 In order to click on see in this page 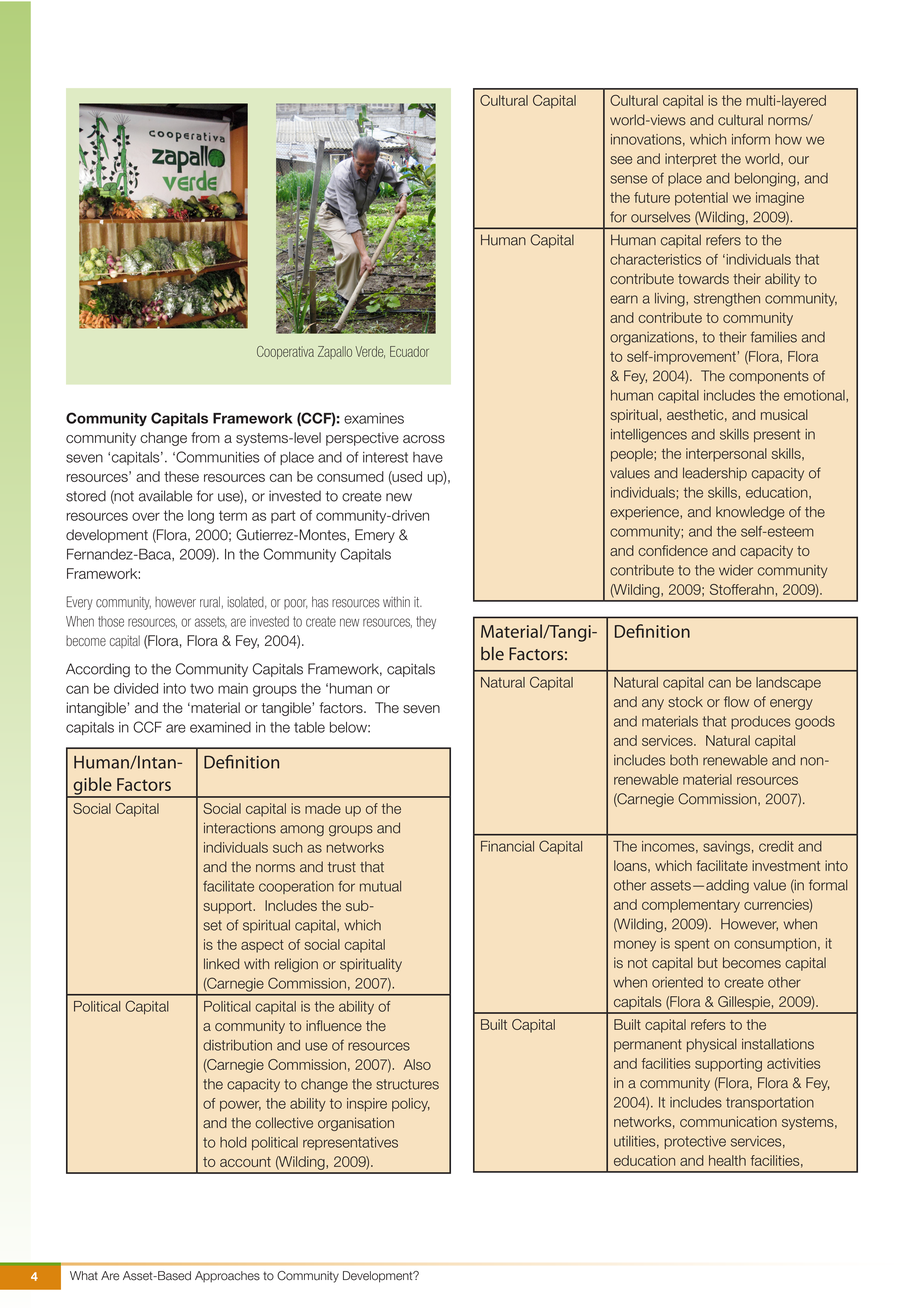, I will do `click(621, 160)`.
